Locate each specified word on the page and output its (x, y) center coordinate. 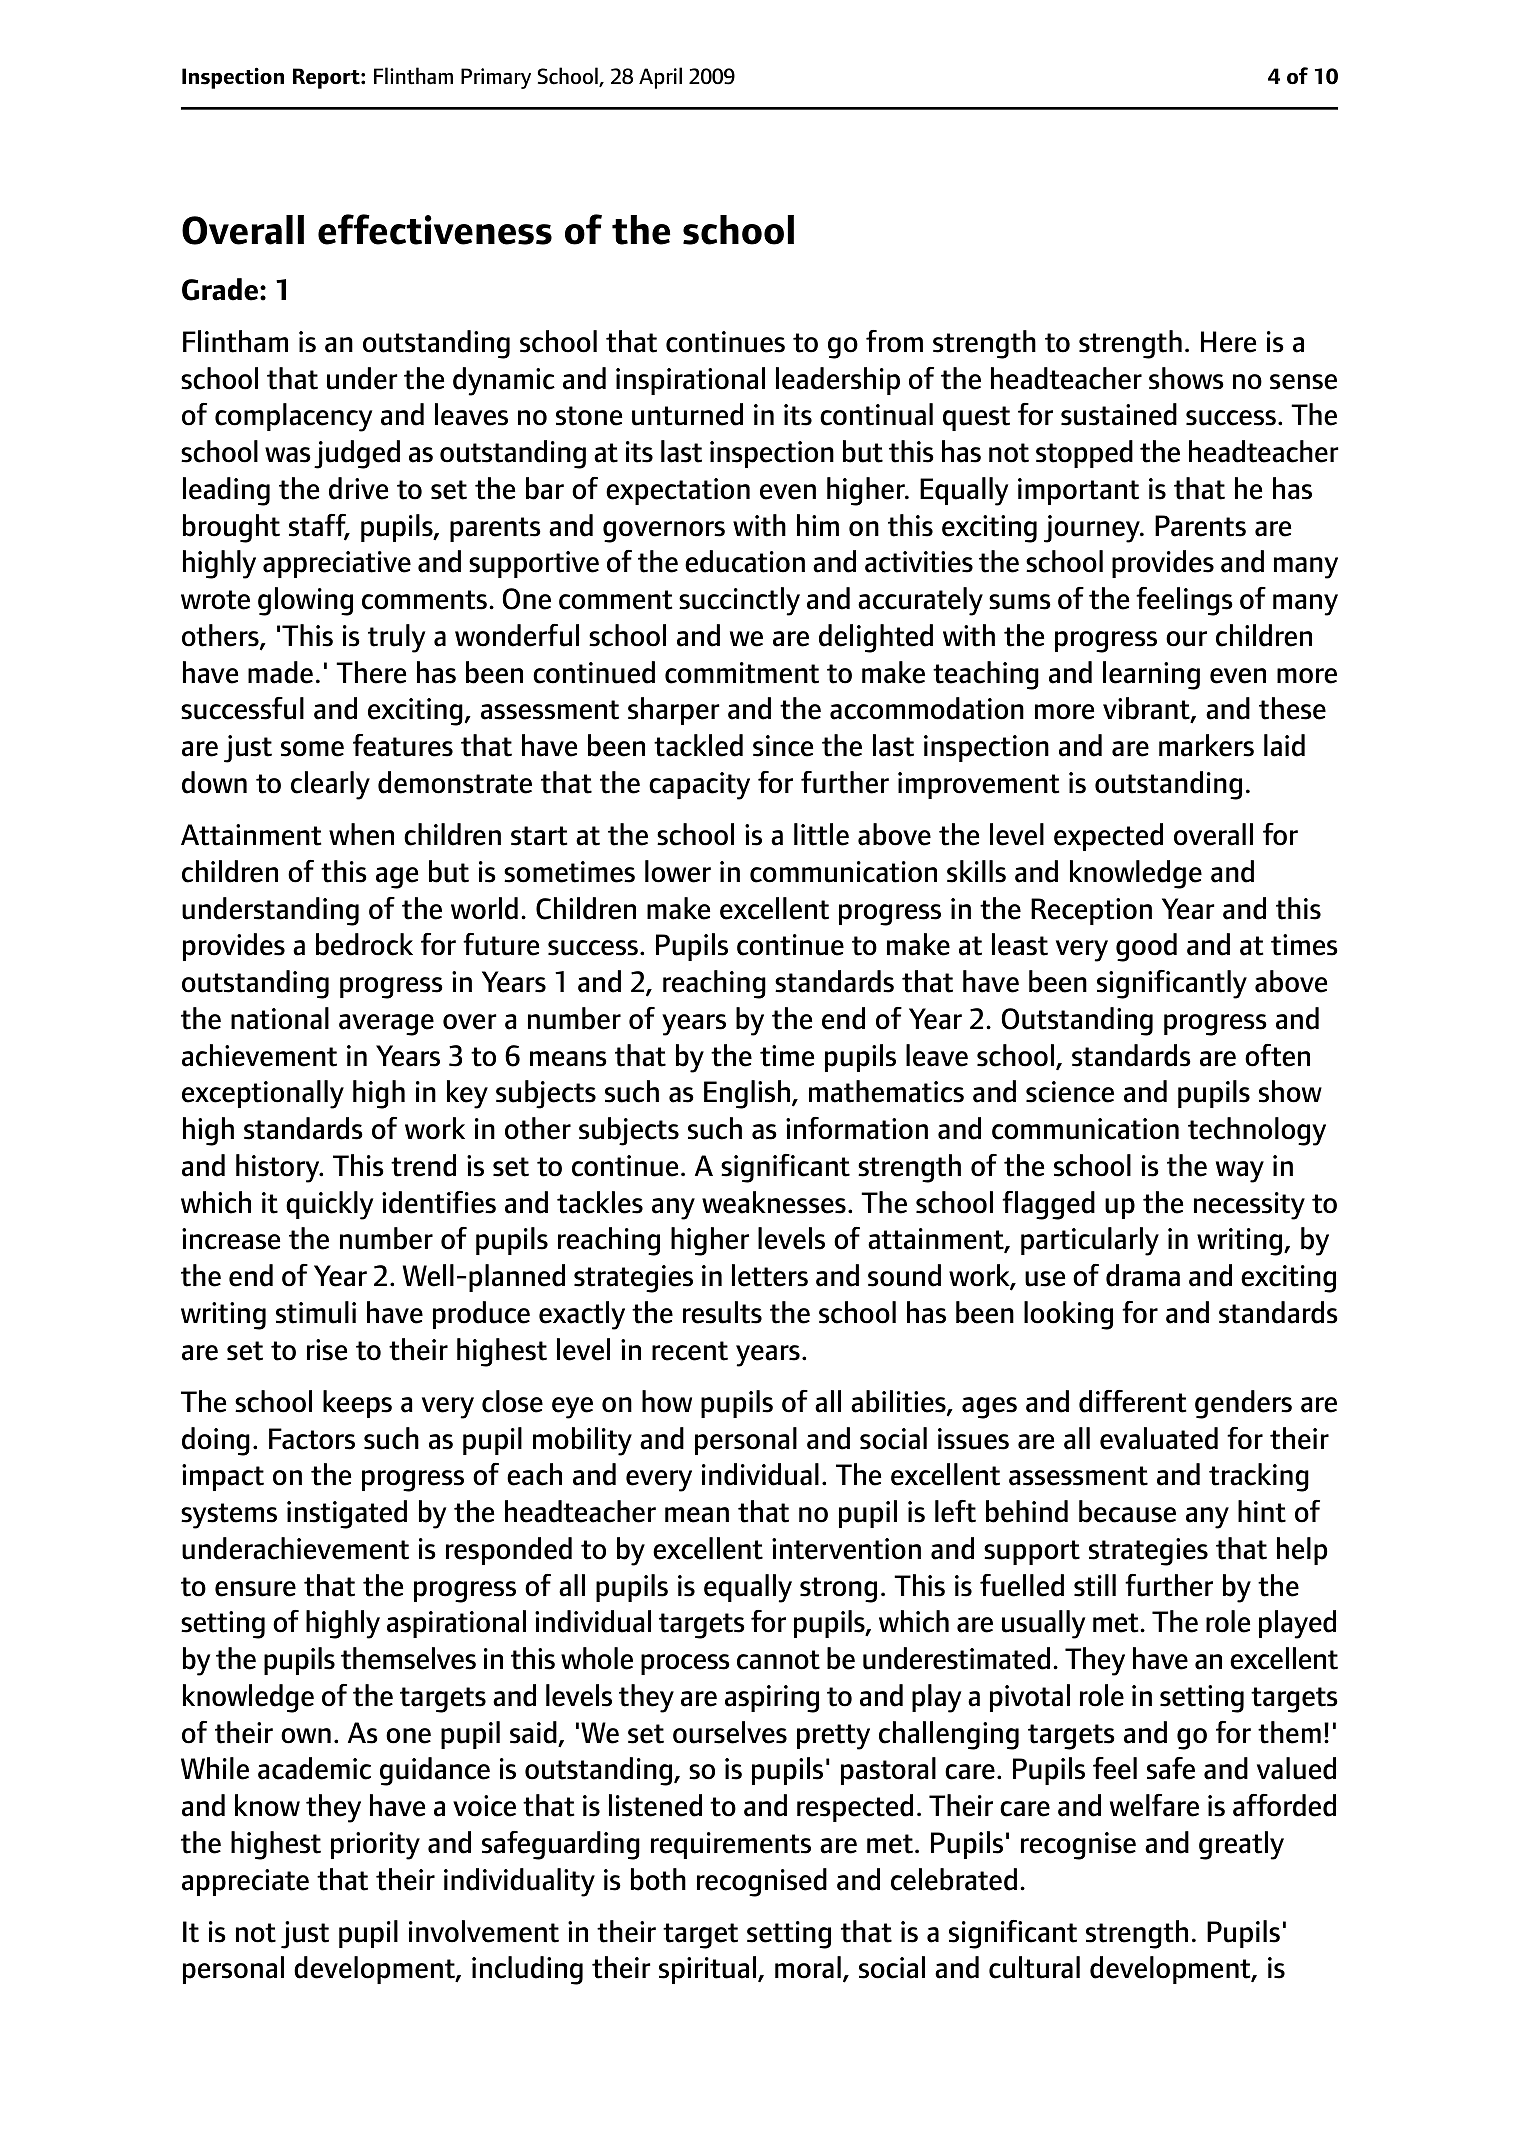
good (1146, 947)
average (386, 1025)
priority (375, 1846)
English (747, 1094)
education (745, 561)
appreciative (337, 564)
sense (1303, 382)
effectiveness (435, 229)
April (660, 78)
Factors (312, 1439)
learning (1151, 675)
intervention (846, 1549)
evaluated (1159, 1438)
